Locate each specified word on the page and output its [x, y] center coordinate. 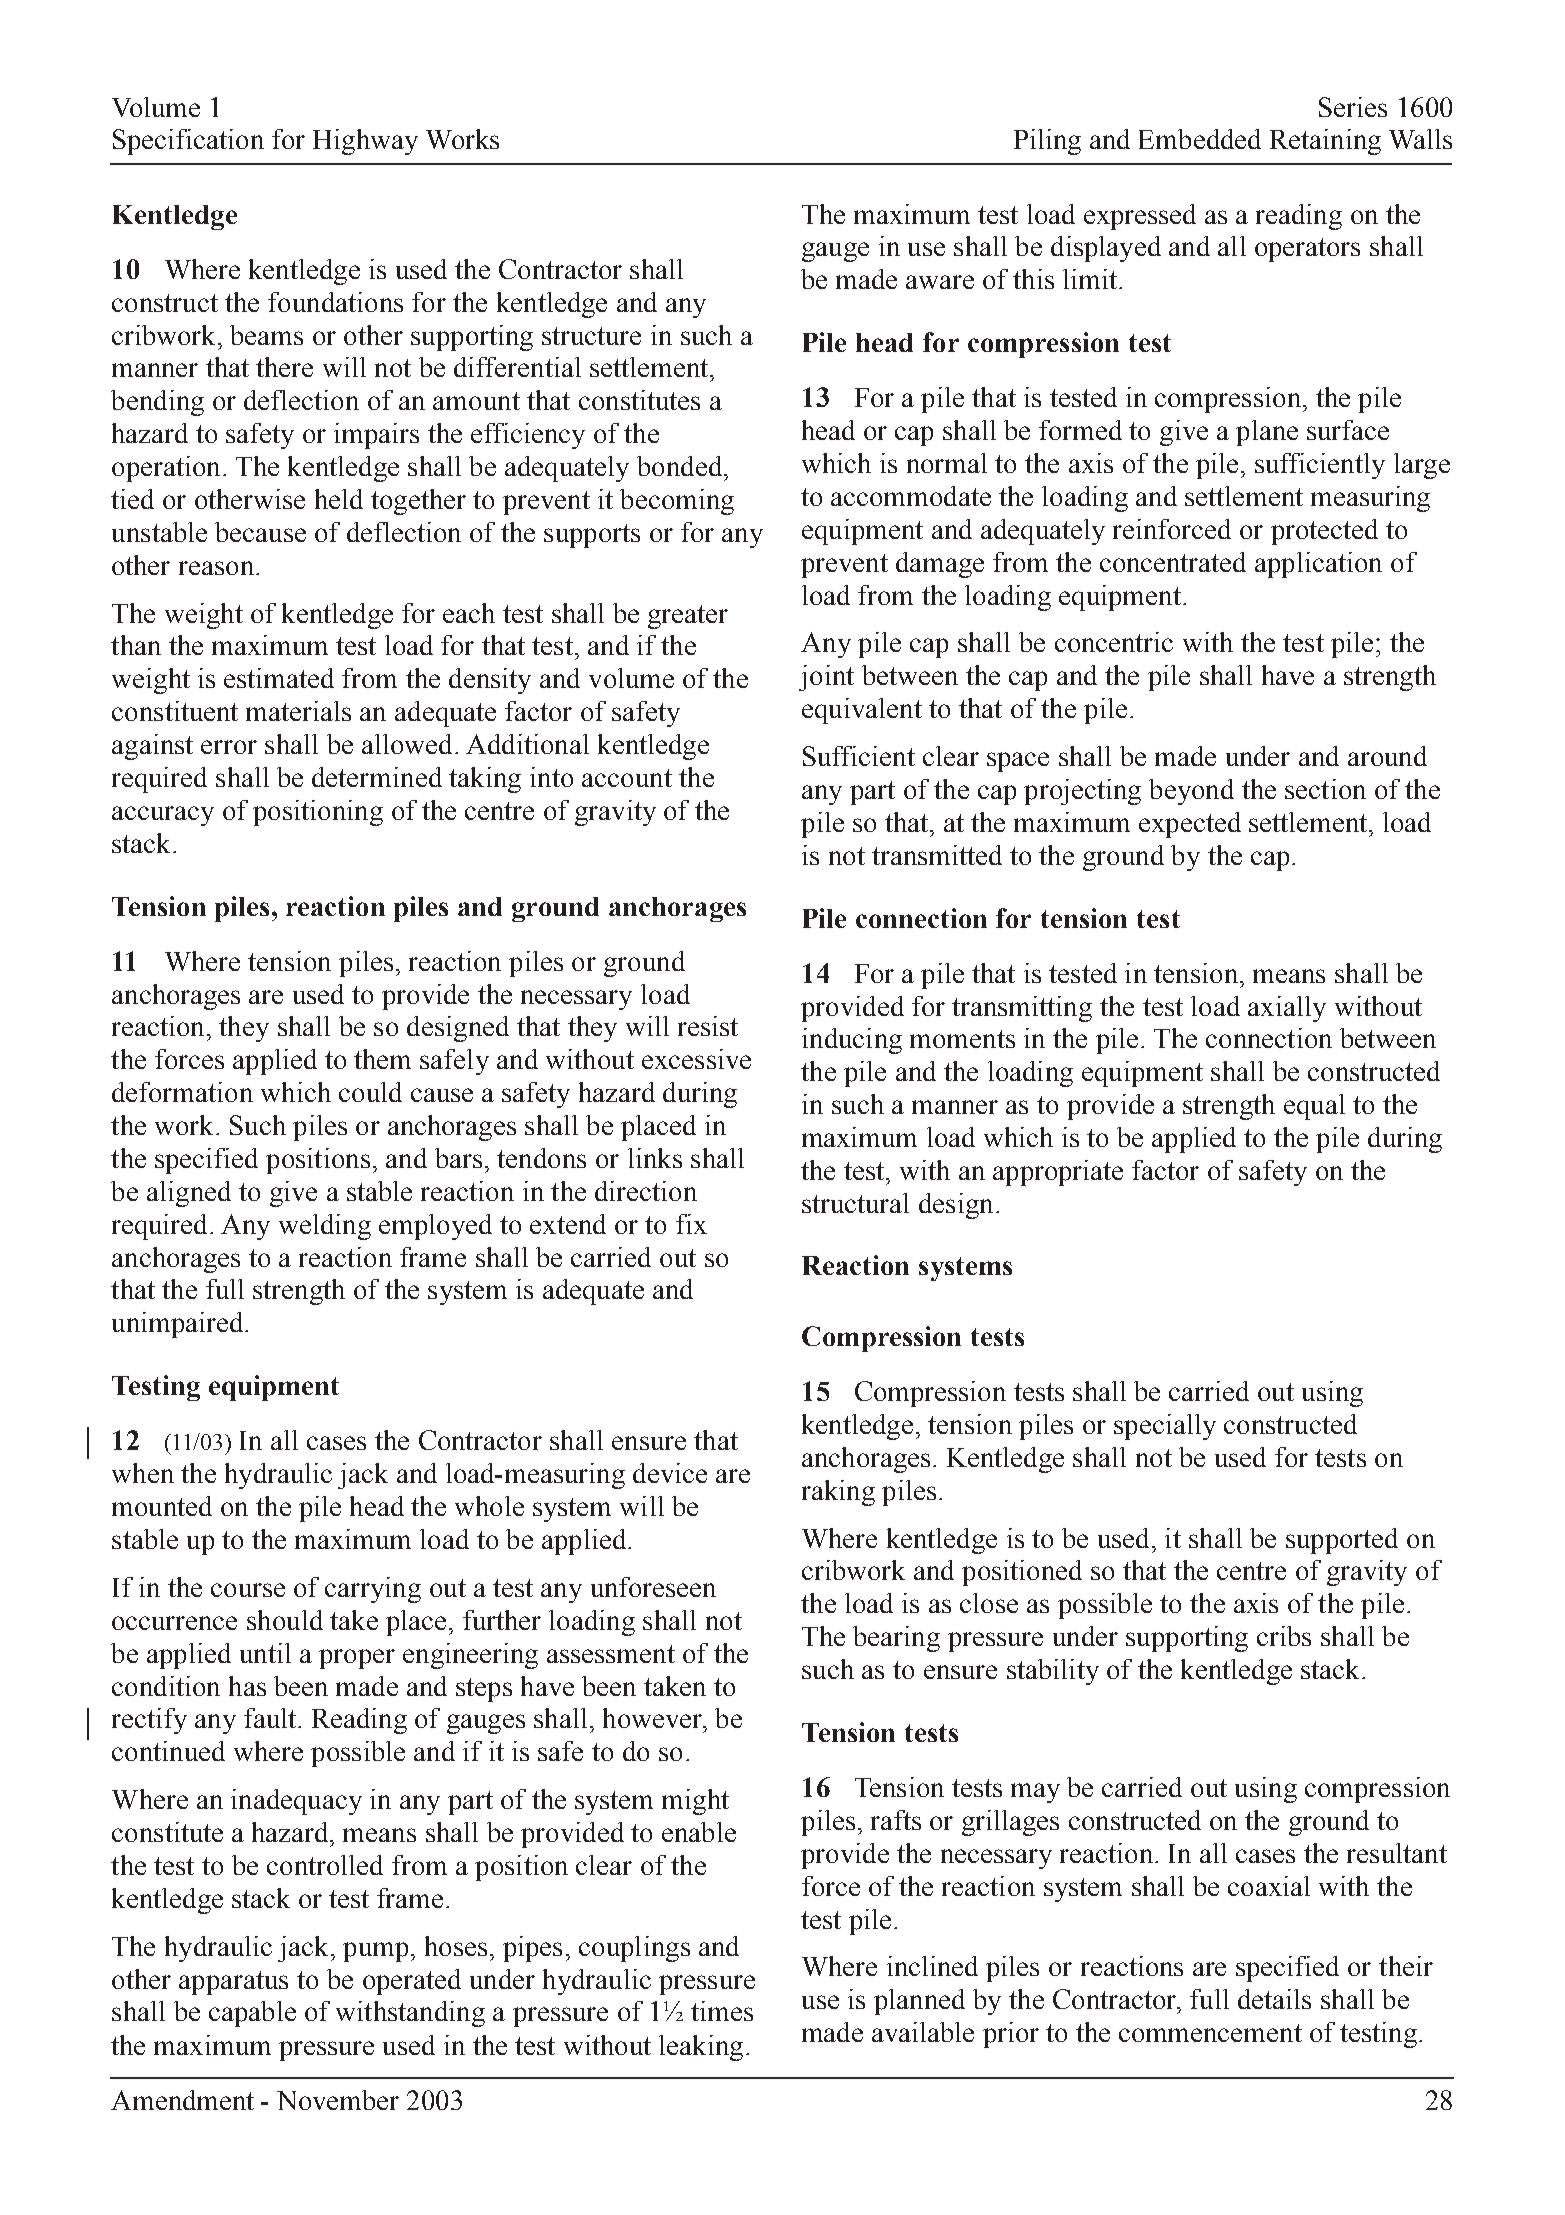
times [722, 2011]
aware [940, 282]
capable [252, 2014]
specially [1165, 1427]
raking [838, 1493]
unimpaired [179, 1325]
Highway [365, 142]
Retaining [1325, 142]
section [1325, 789]
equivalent [862, 711]
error [229, 747]
